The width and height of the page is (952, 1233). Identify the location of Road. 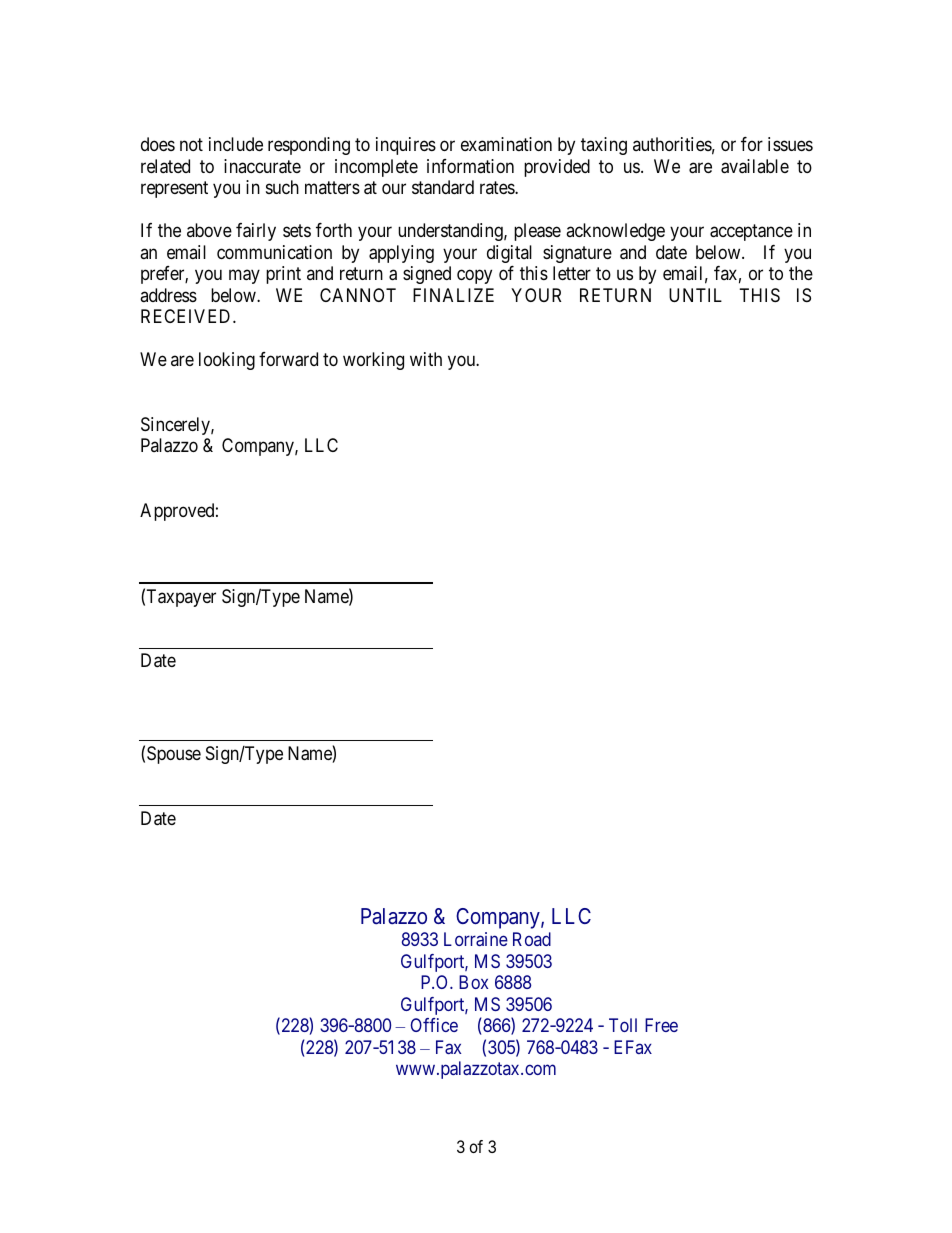
(532, 939).
